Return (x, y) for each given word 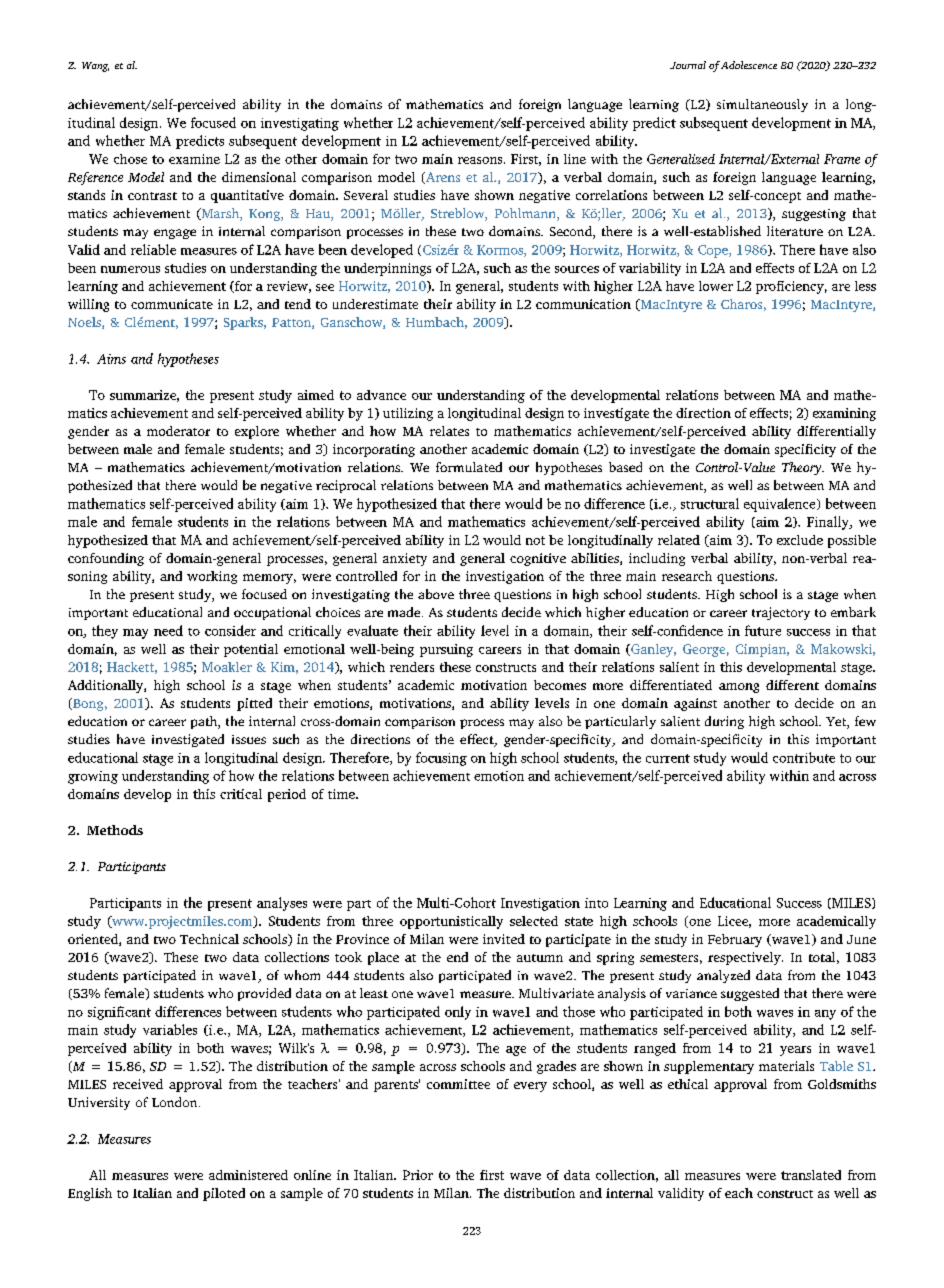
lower (716, 286)
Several (366, 195)
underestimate (375, 304)
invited (504, 939)
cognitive (538, 559)
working (212, 577)
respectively (745, 958)
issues (249, 739)
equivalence (781, 505)
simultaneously (762, 105)
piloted (224, 1194)
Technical (209, 939)
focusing (441, 759)
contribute (804, 757)
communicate (172, 304)
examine (194, 159)
